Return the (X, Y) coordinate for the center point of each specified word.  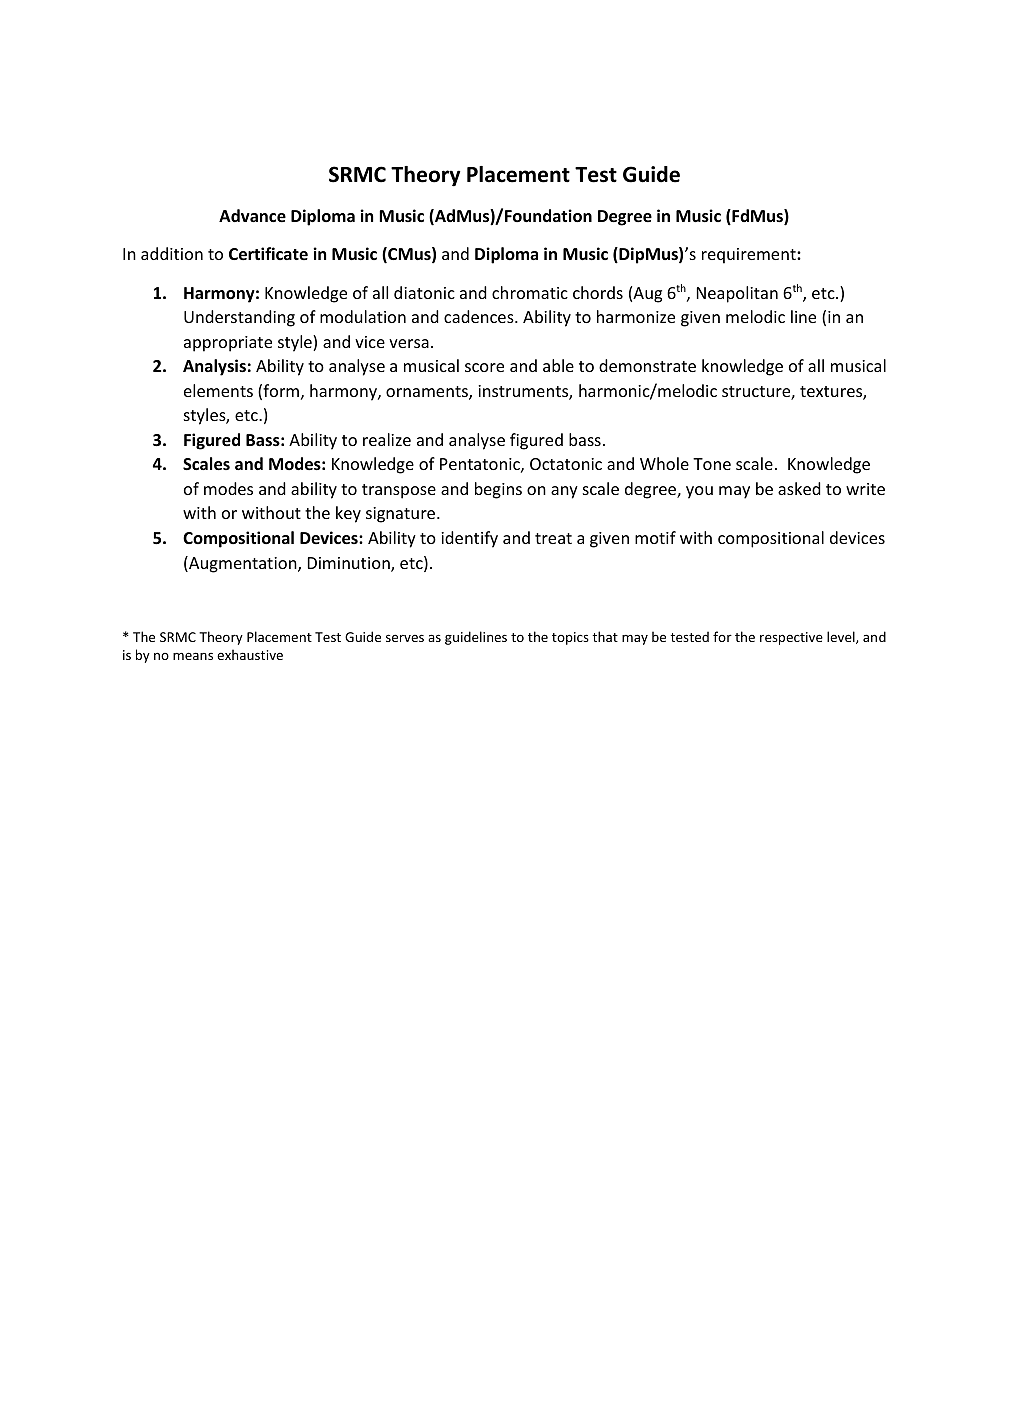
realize (387, 439)
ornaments (428, 393)
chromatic (530, 292)
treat (553, 538)
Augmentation (243, 564)
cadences (480, 316)
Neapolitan (737, 294)
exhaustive (250, 654)
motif (655, 537)
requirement (750, 256)
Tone (712, 464)
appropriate (228, 344)
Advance (252, 216)
